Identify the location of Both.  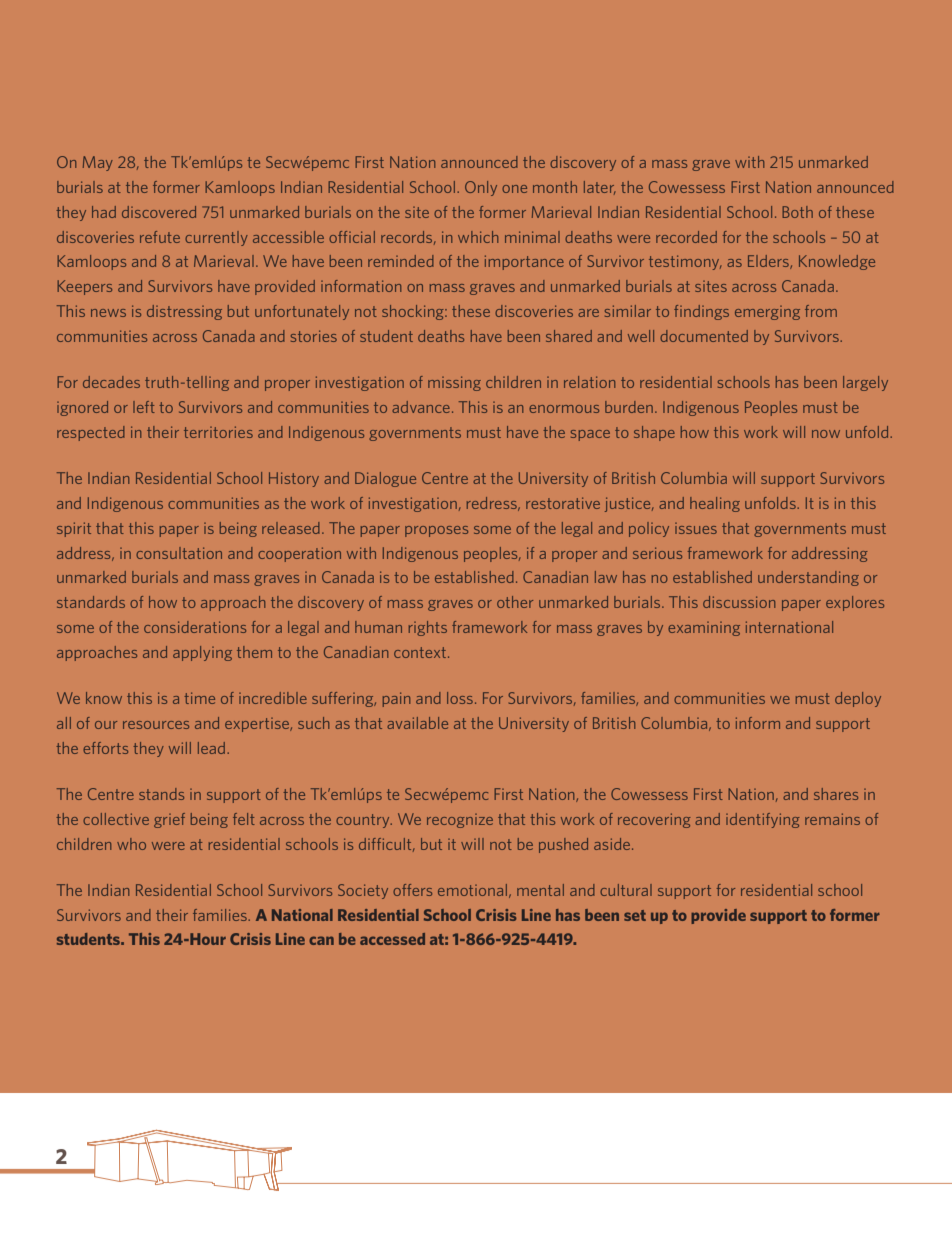
(797, 212).
